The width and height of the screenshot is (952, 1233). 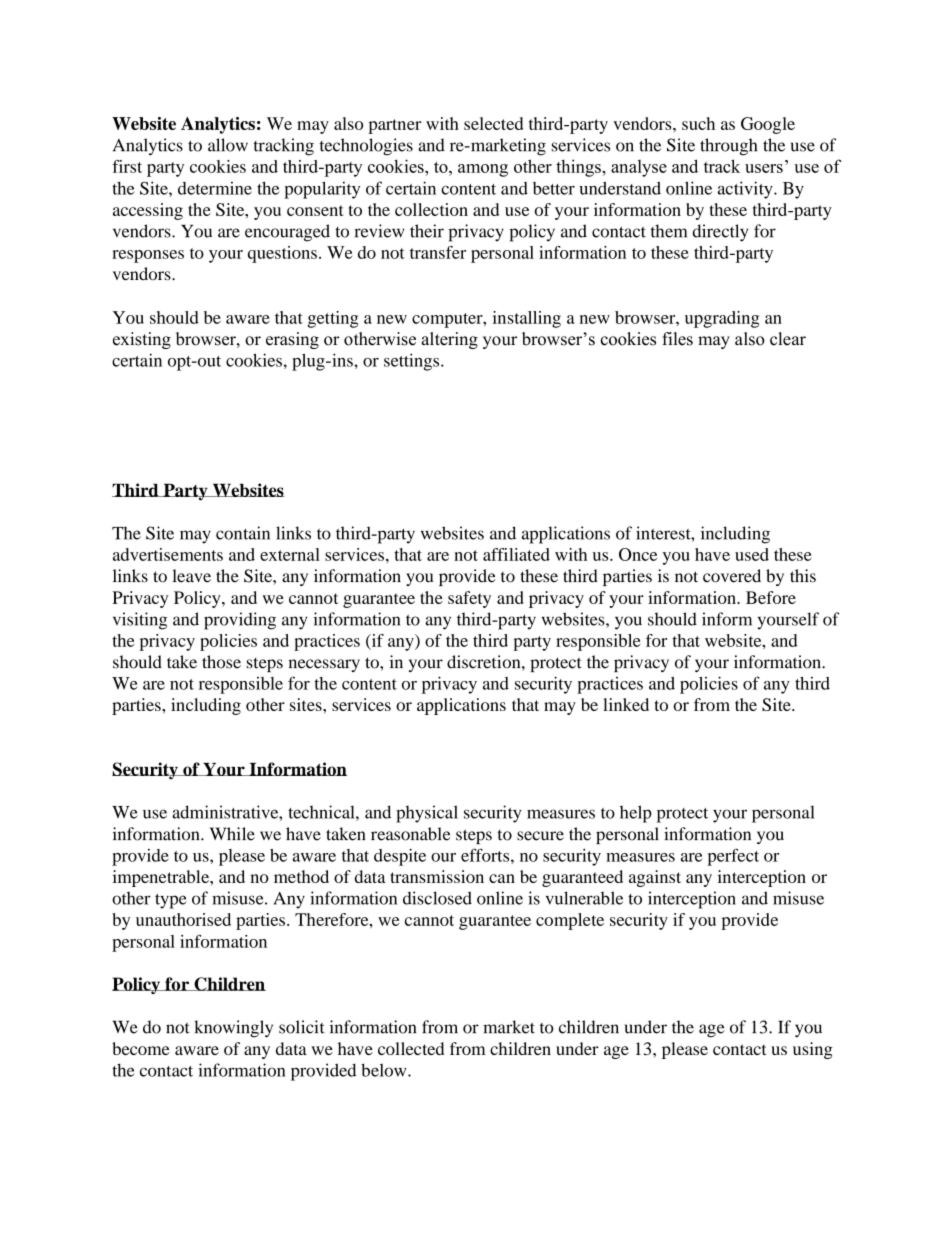 What do you see at coordinates (232, 834) in the screenshot?
I see `While` at bounding box center [232, 834].
